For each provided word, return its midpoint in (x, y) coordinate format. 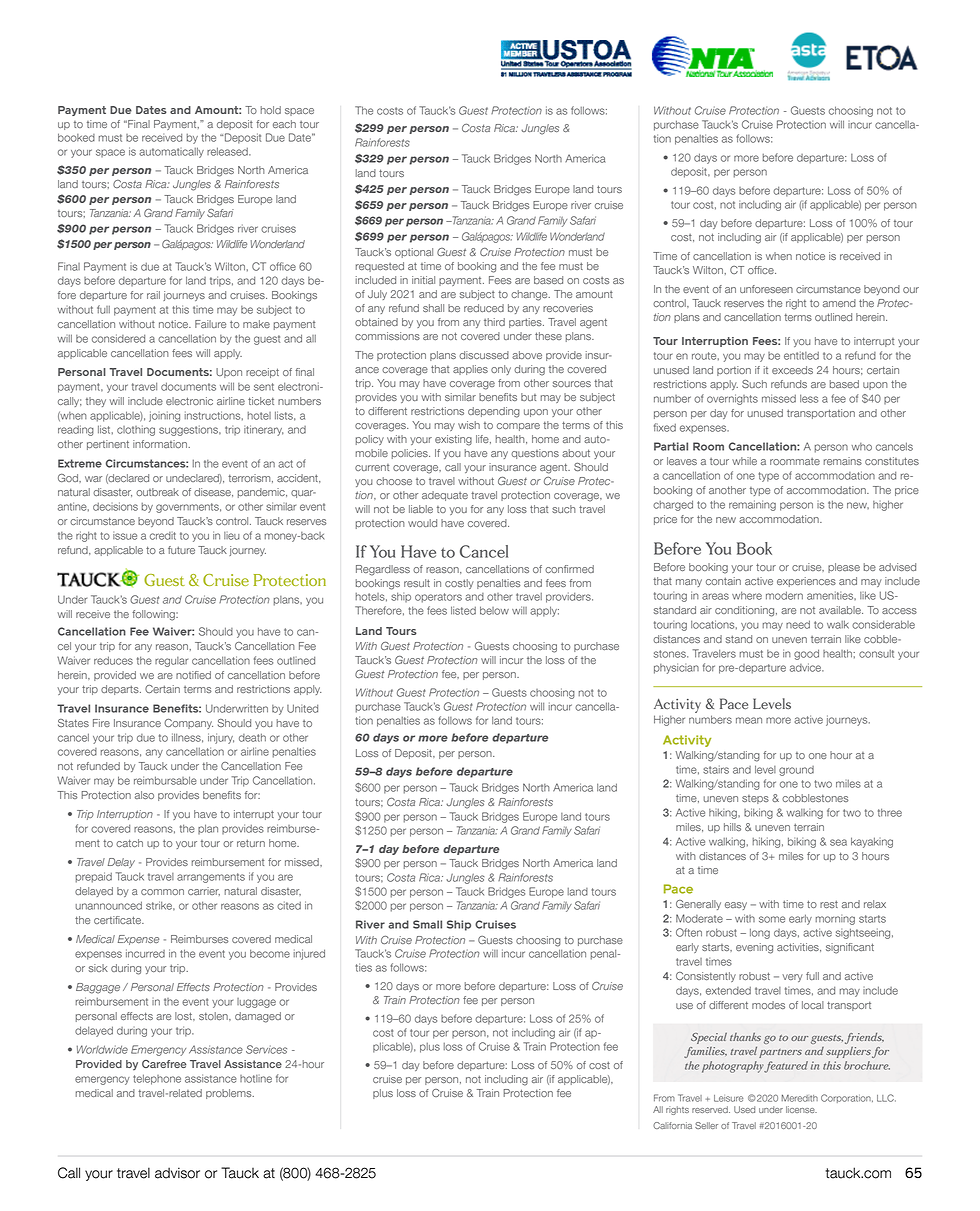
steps (755, 799)
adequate (445, 496)
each (284, 124)
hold (271, 110)
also (144, 795)
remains (843, 461)
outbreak (157, 492)
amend (839, 303)
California (672, 1125)
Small (427, 924)
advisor (177, 1173)
